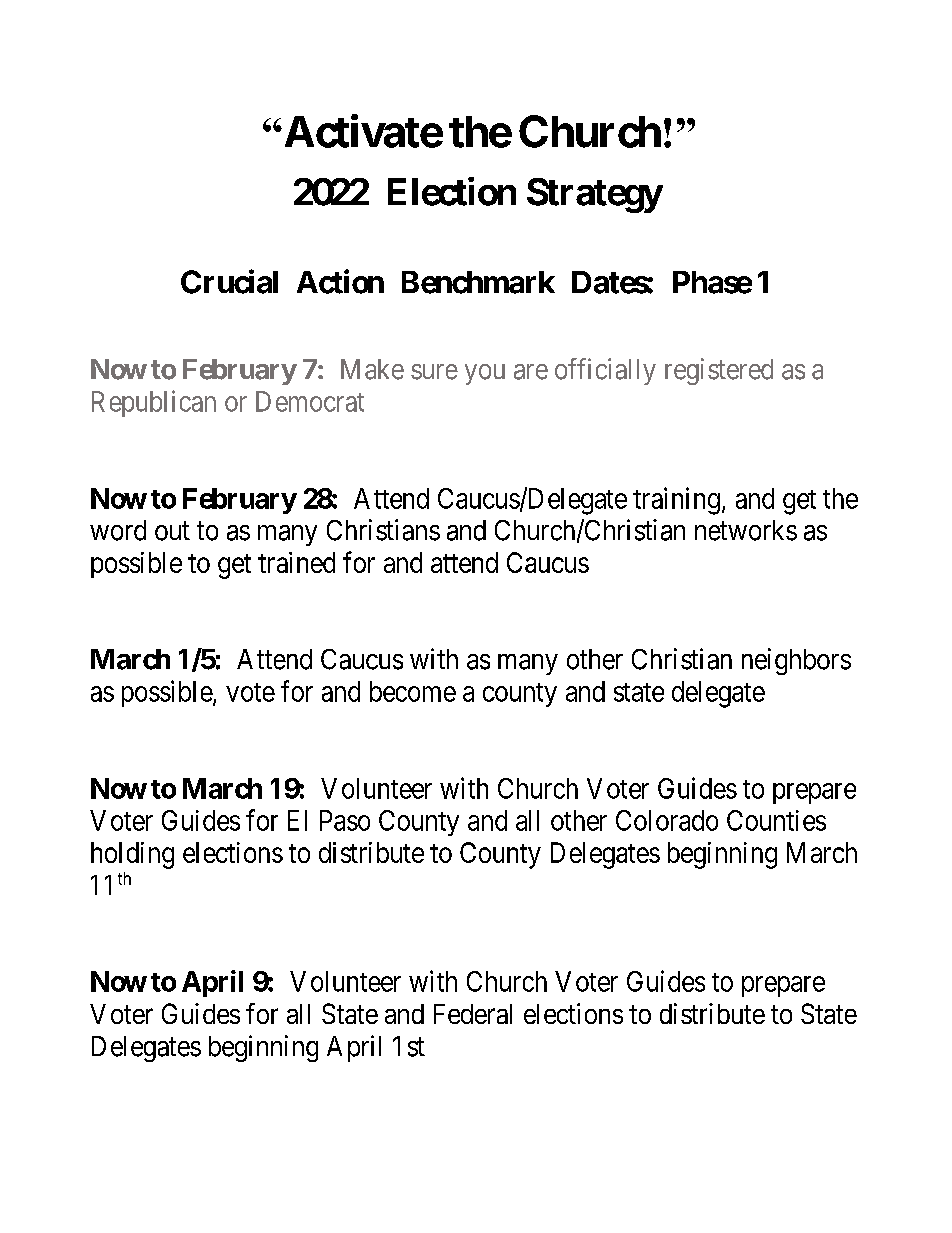  I want to click on training, so click(676, 501).
